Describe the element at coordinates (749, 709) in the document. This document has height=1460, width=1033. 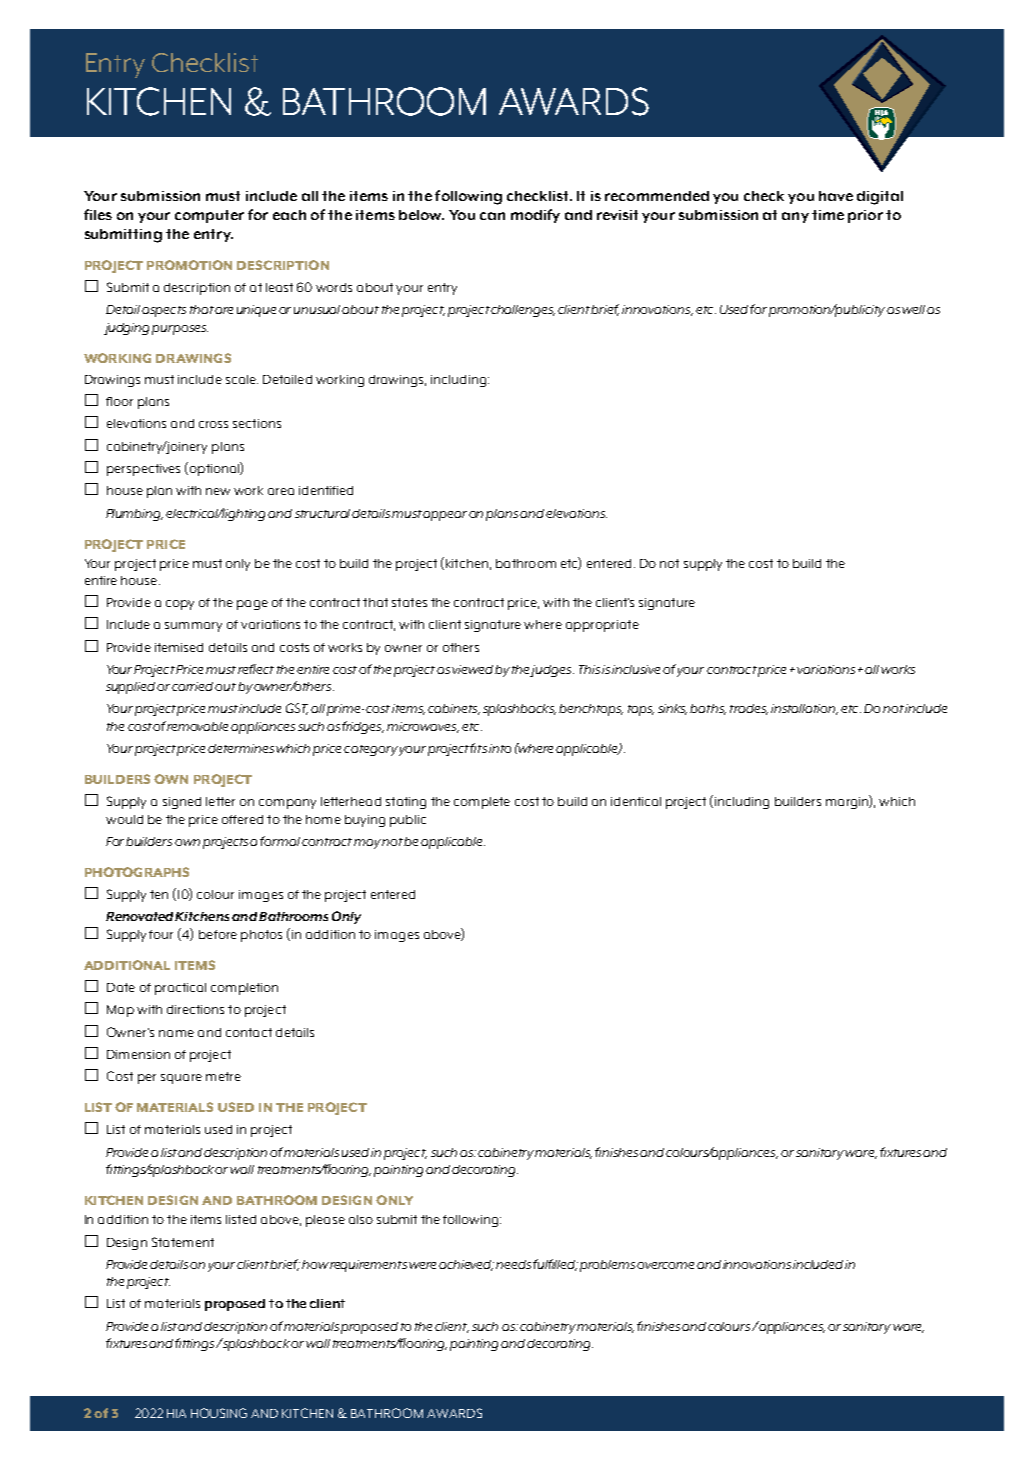
I see `trades` at that location.
